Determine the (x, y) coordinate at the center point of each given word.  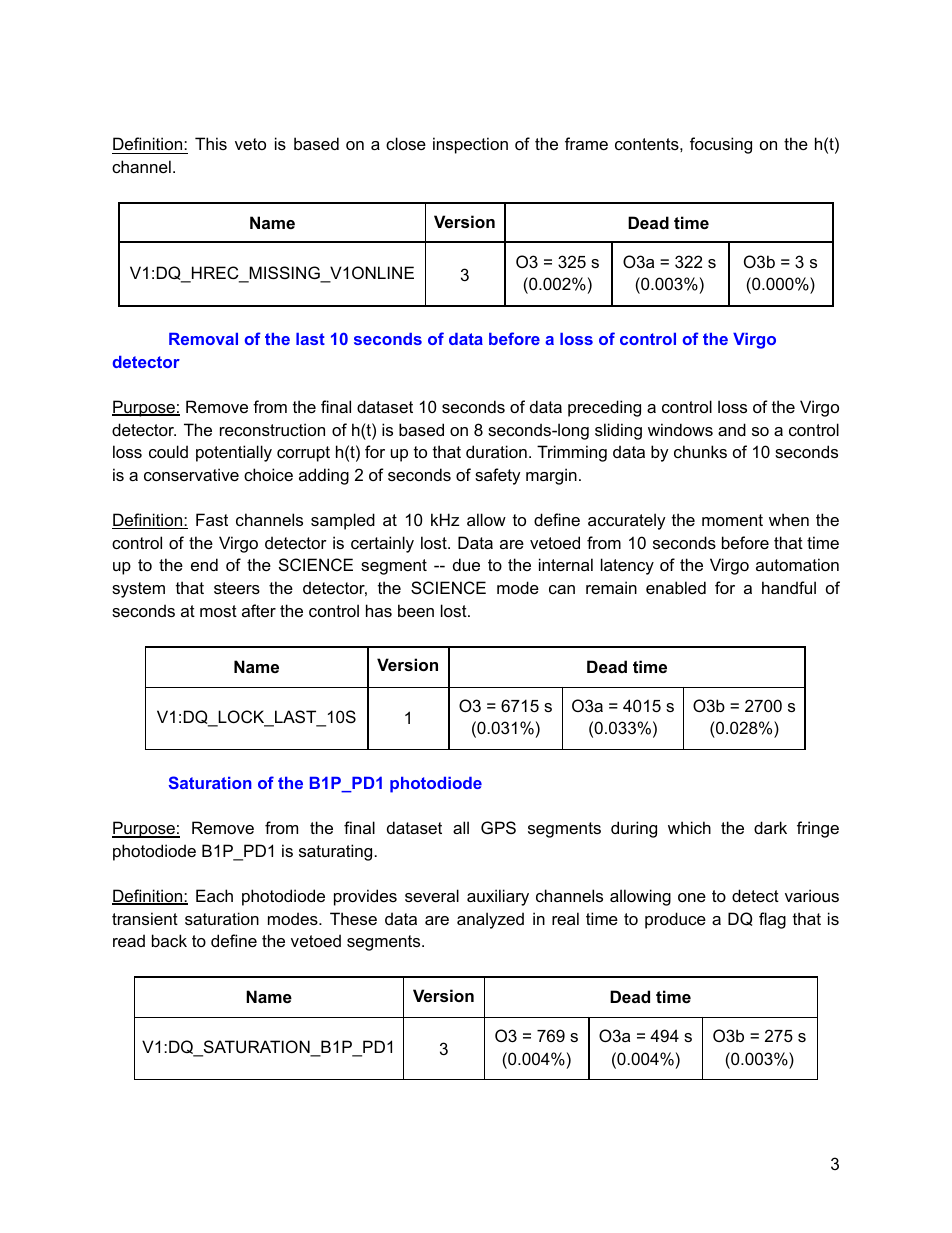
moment (732, 520)
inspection (470, 145)
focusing (721, 145)
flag (772, 920)
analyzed (490, 920)
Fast (212, 519)
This (211, 143)
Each (214, 895)
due (466, 564)
